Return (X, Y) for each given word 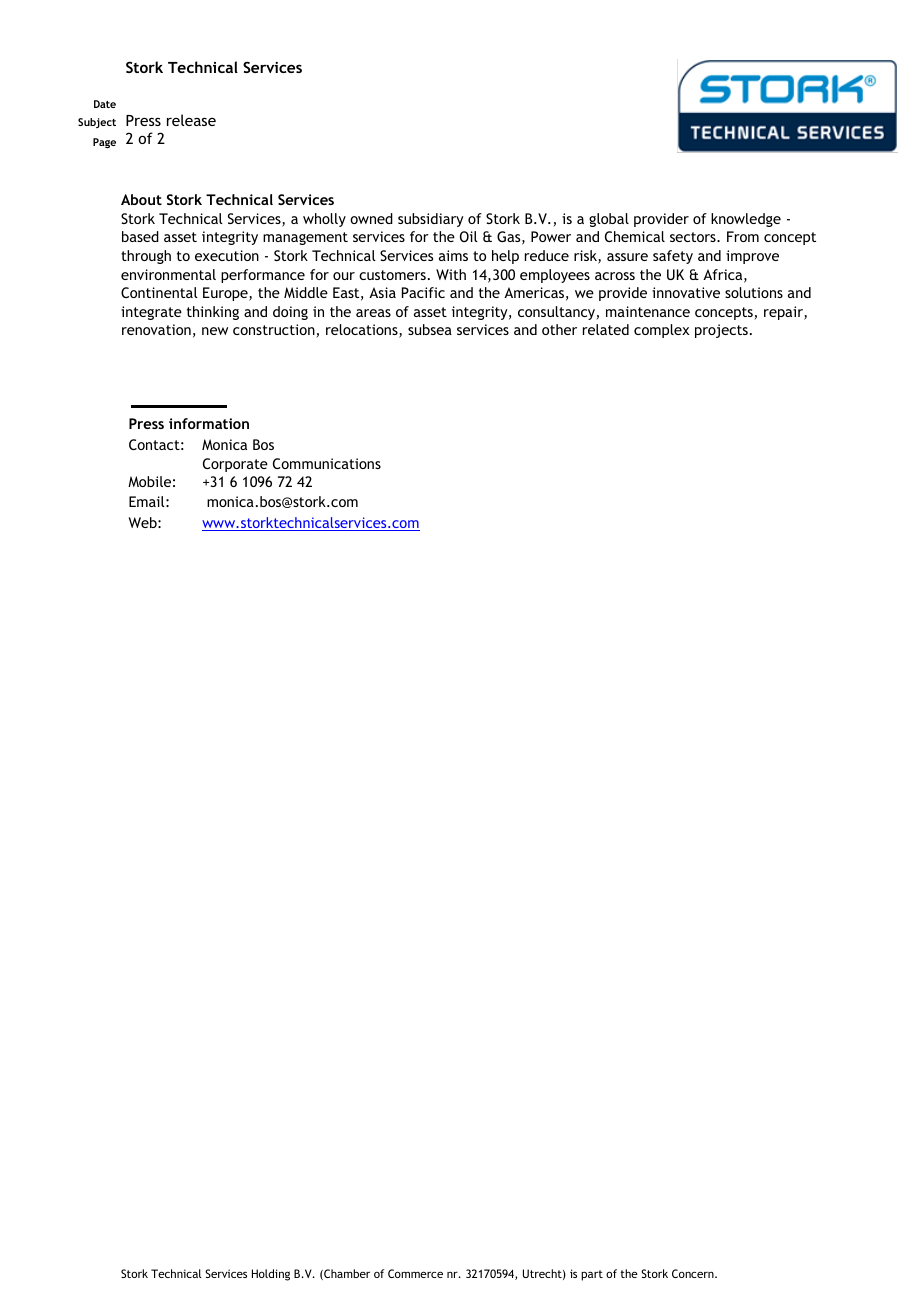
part (592, 1275)
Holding (271, 1275)
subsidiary (431, 220)
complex (661, 331)
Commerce (415, 1273)
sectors (694, 237)
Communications (327, 463)
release (191, 120)
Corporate (235, 465)
